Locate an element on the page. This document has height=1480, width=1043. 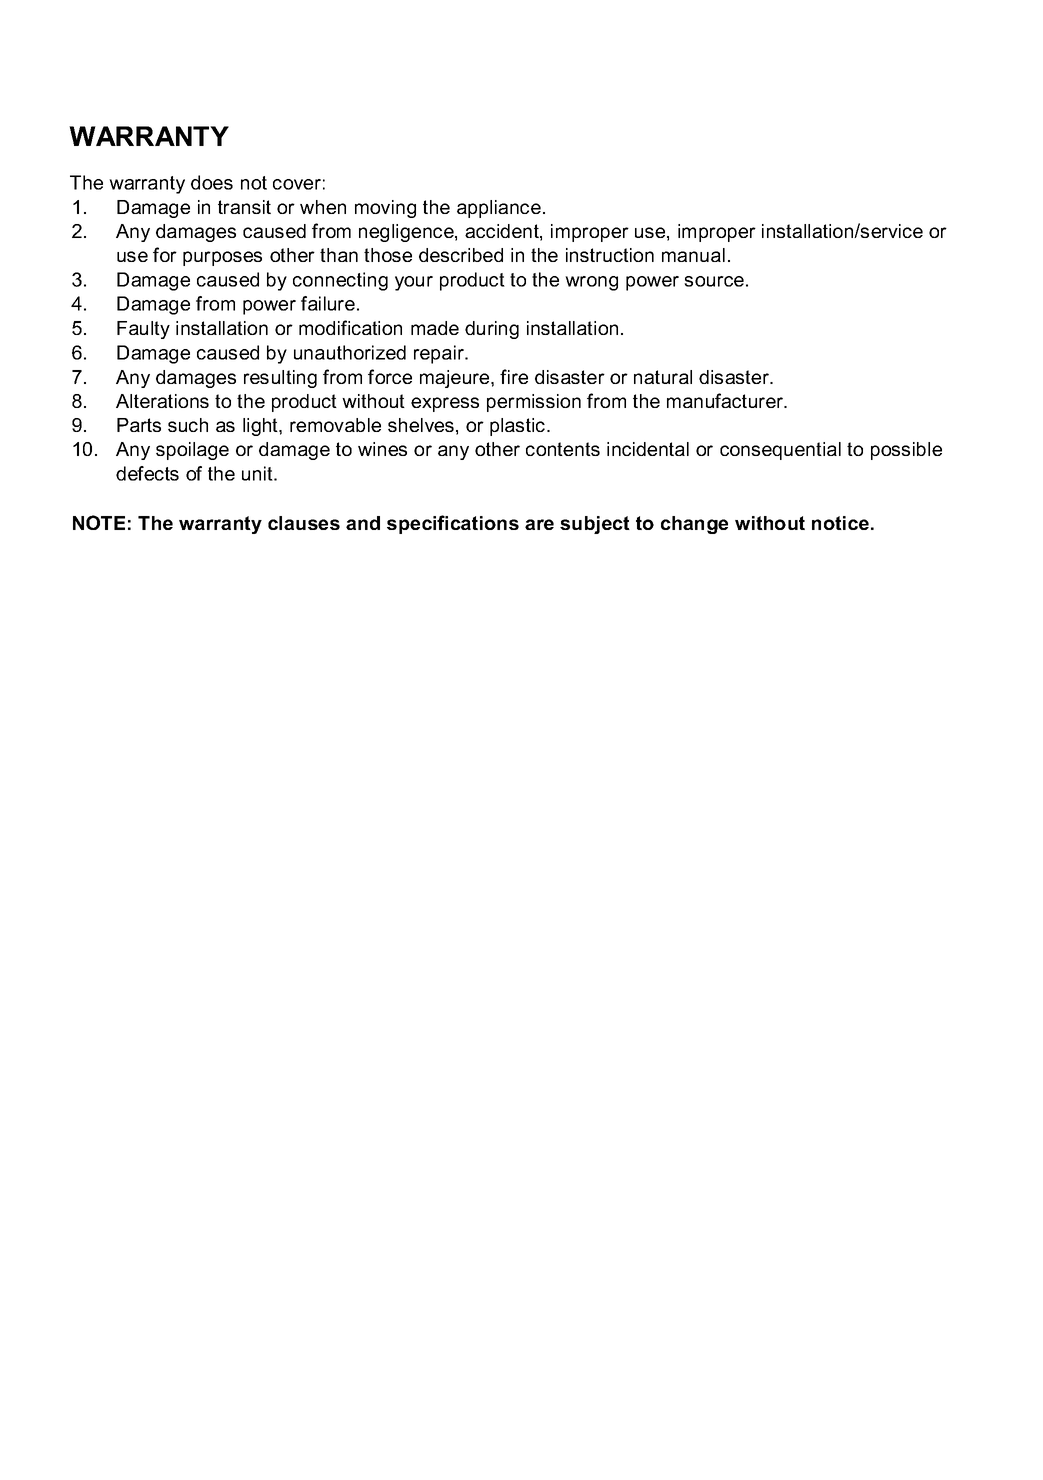
natural is located at coordinates (663, 377).
